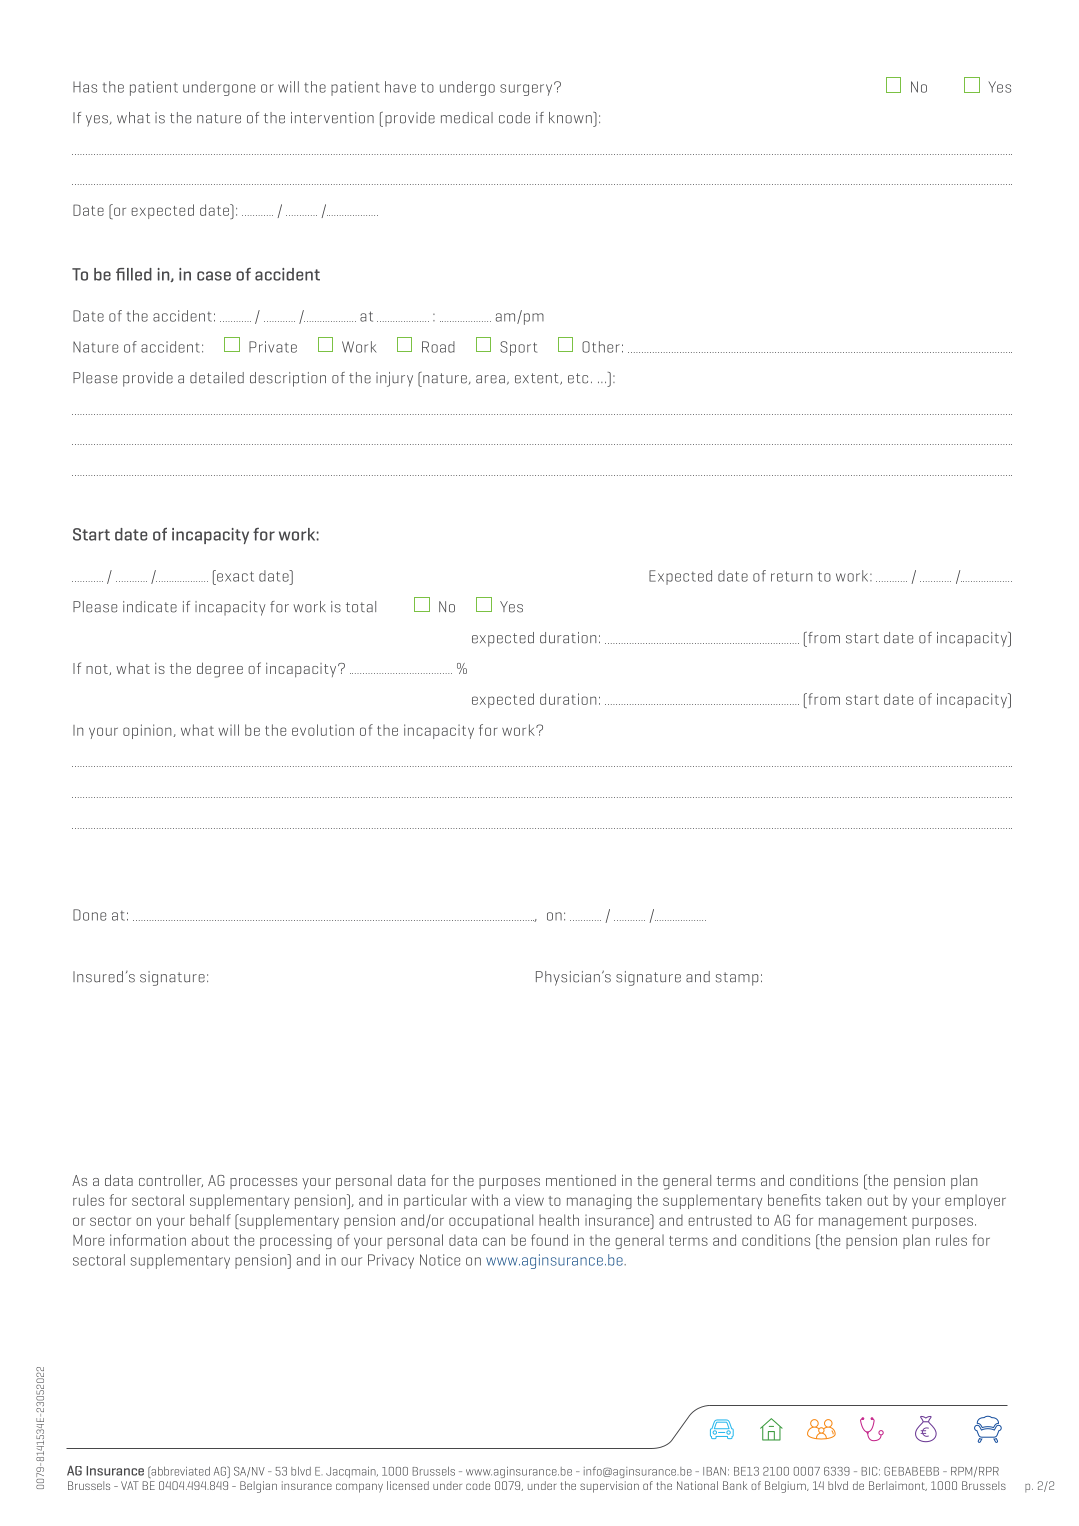  I want to click on Other, so click(601, 347).
